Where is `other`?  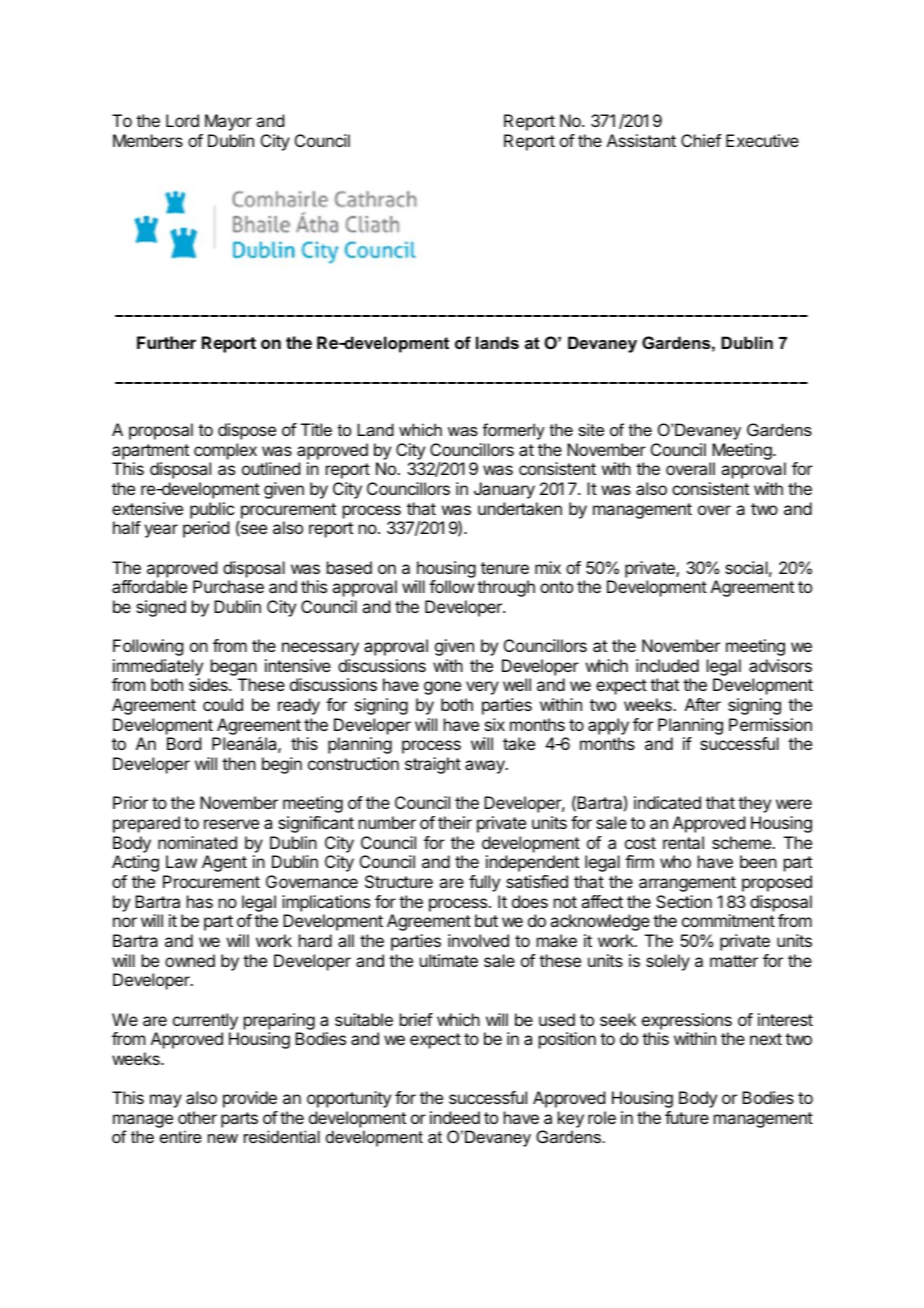 other is located at coordinates (197, 1117).
